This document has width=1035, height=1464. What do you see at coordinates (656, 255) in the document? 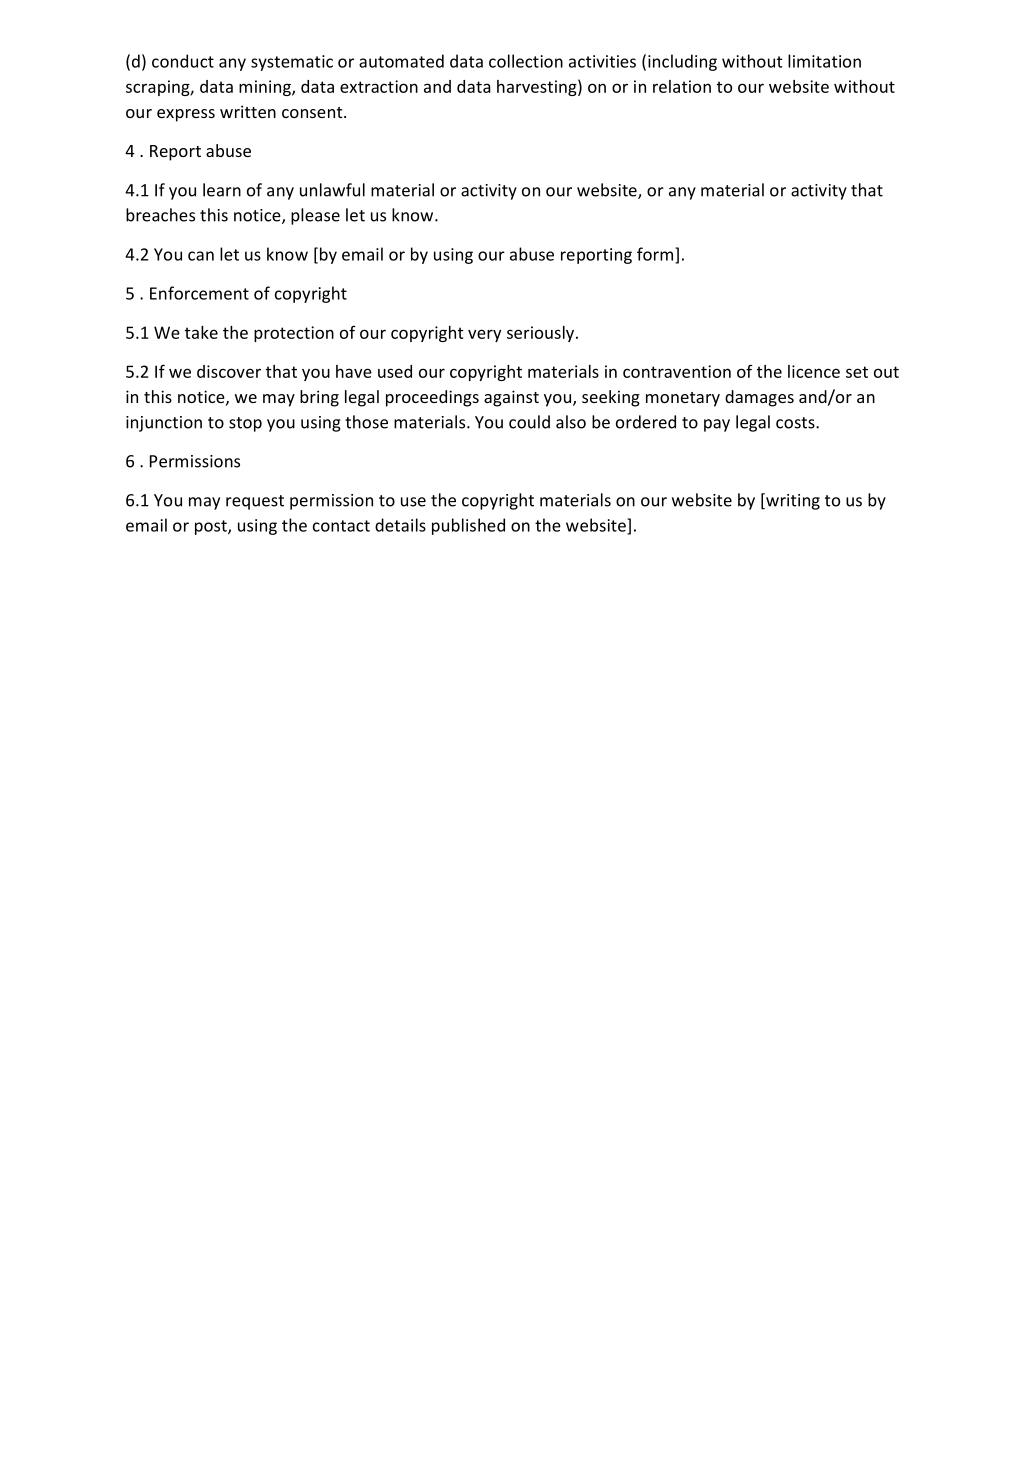
I see `form` at bounding box center [656, 255].
